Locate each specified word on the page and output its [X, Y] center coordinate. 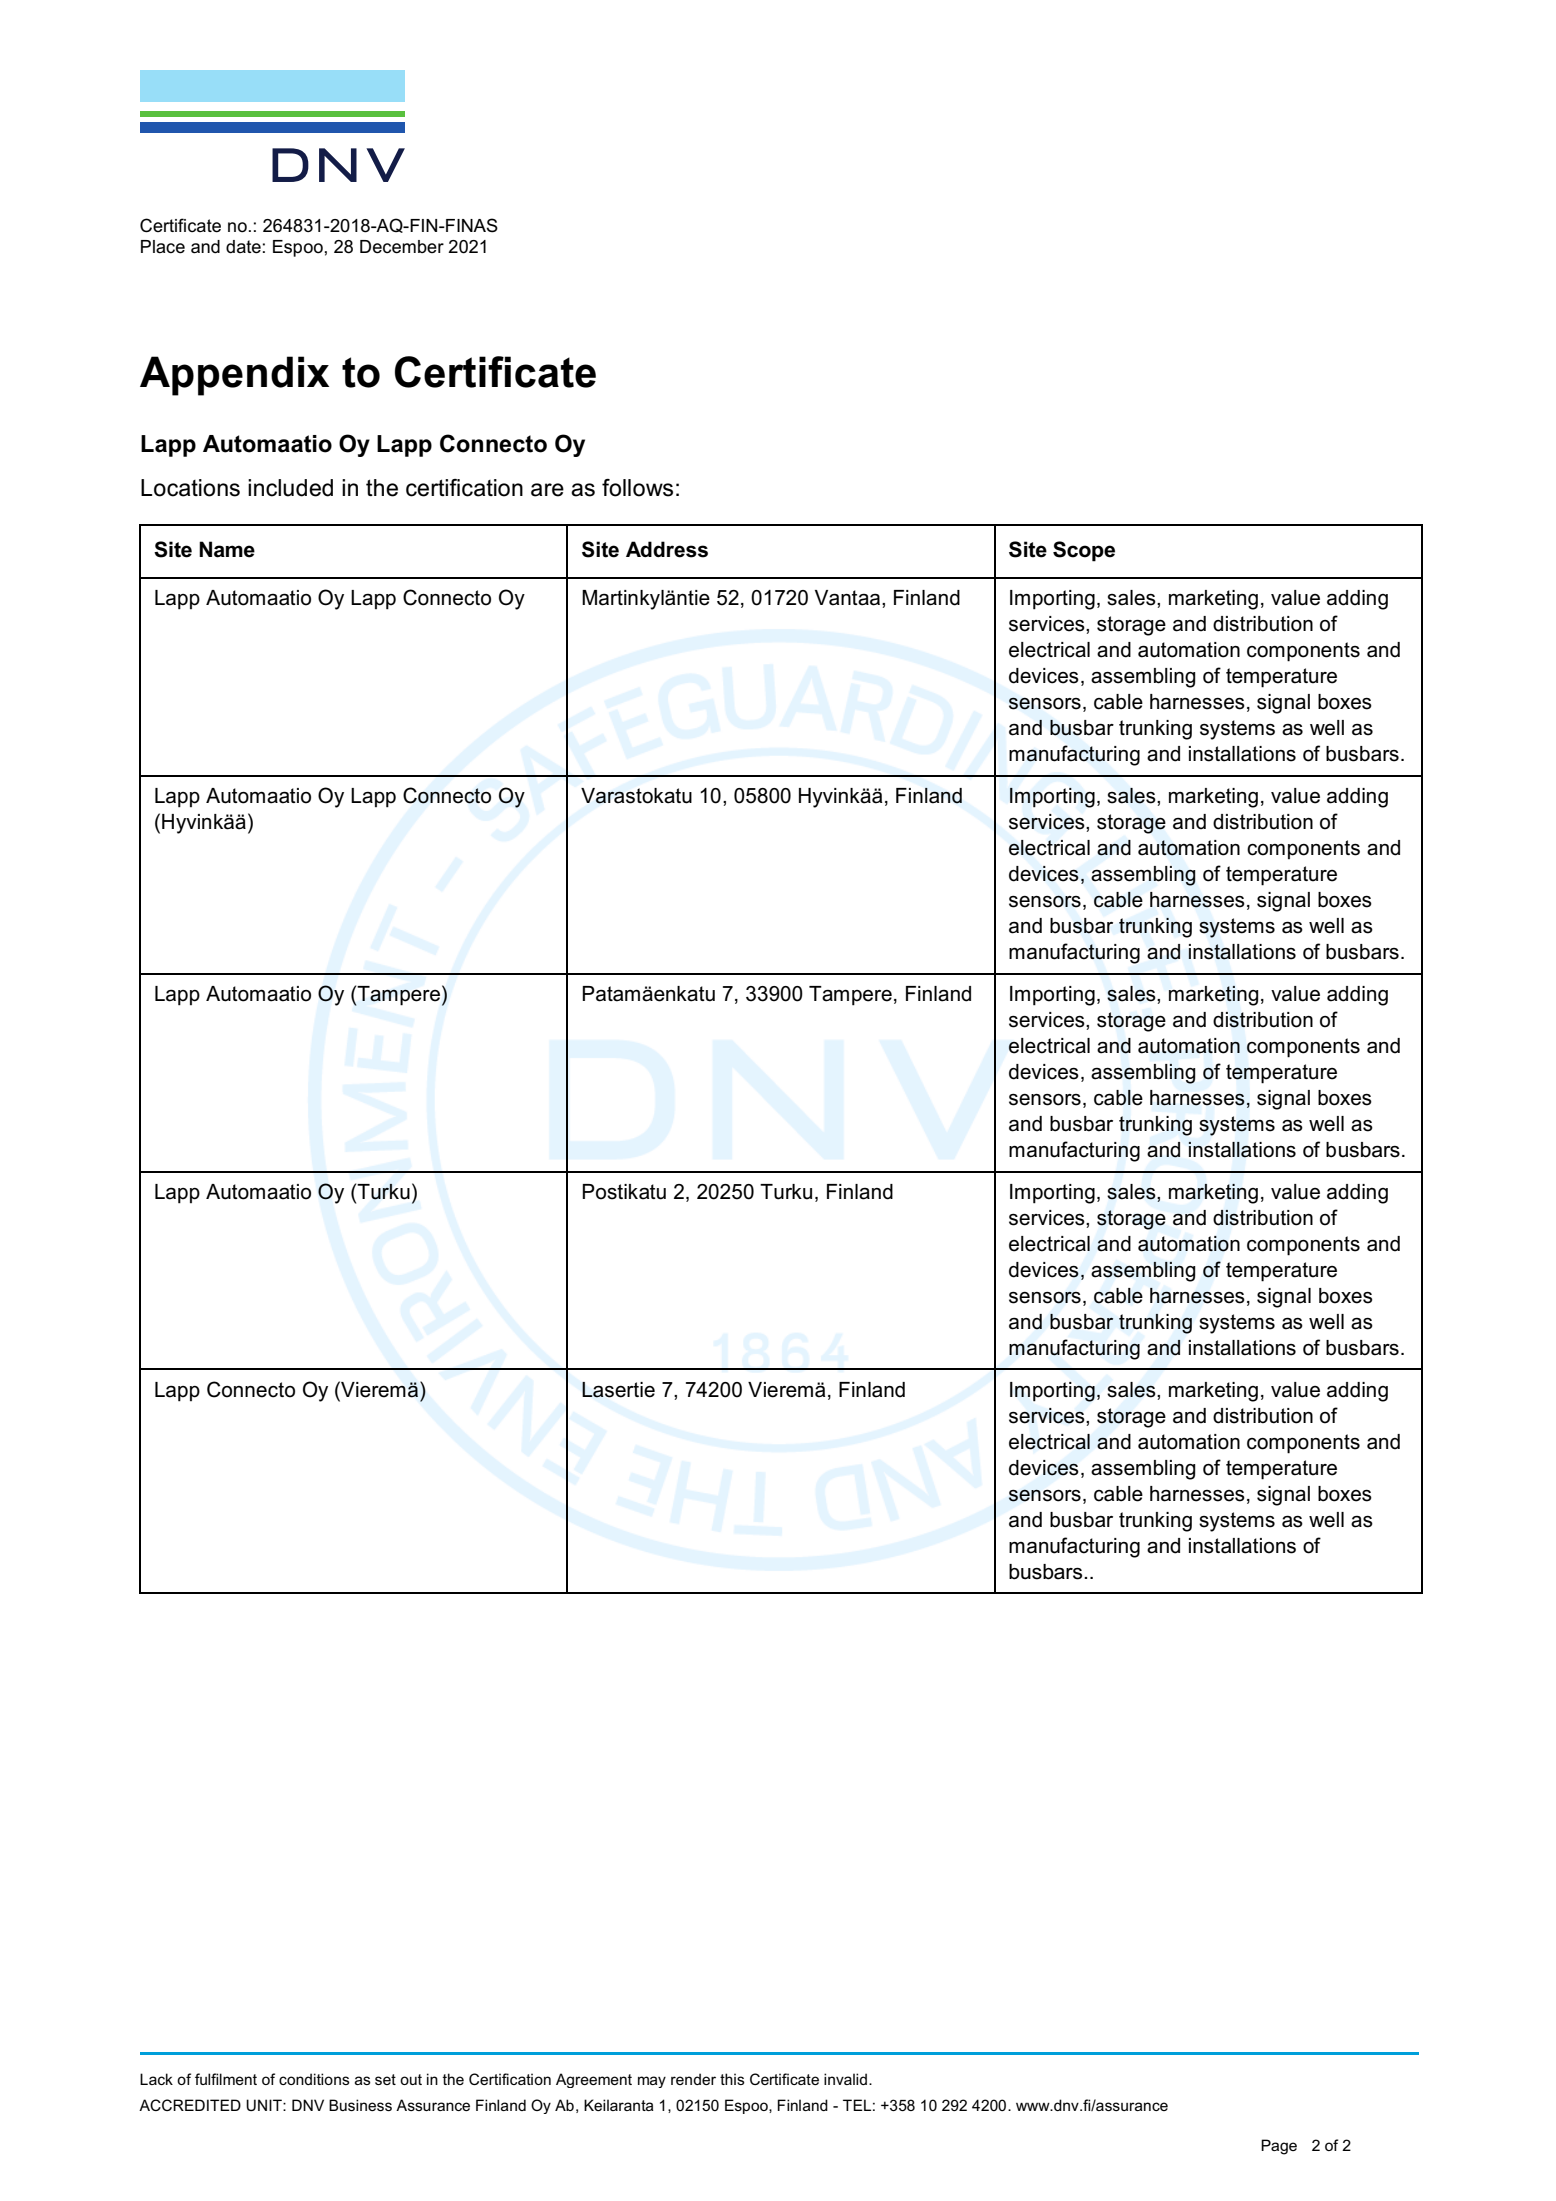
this [732, 2079]
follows [637, 488]
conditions [314, 2079]
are [547, 490]
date [243, 247]
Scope [1084, 551]
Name [227, 549]
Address [667, 549]
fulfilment [226, 2079]
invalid [847, 2079]
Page [1279, 2147]
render [693, 2079]
